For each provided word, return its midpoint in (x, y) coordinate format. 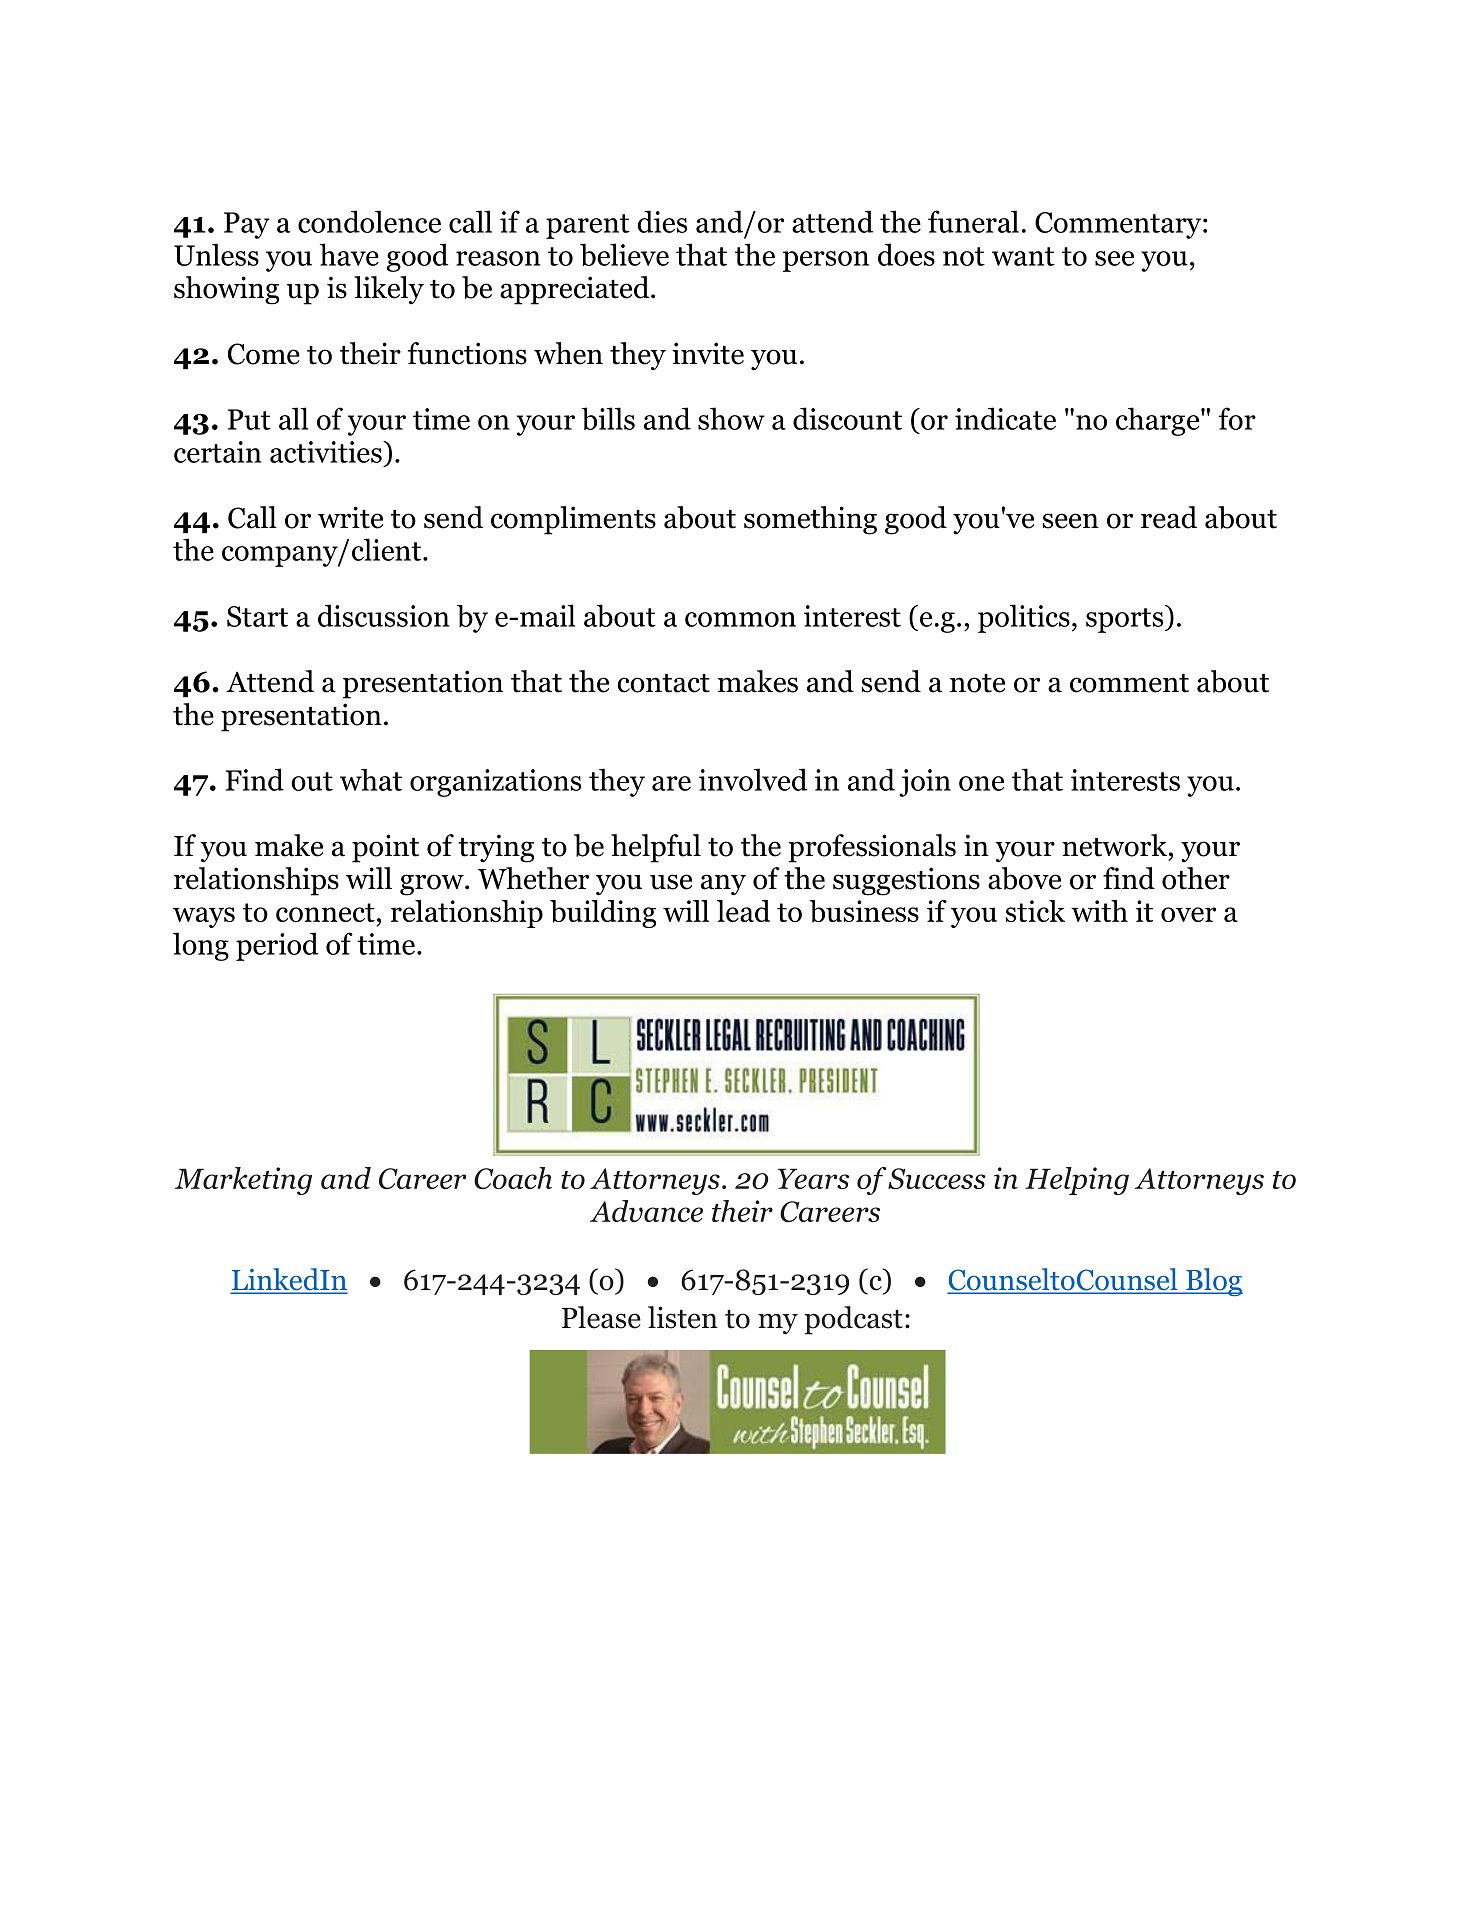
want (1023, 256)
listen (683, 1317)
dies (662, 221)
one (981, 783)
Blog (1213, 1282)
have (349, 254)
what (371, 780)
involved (753, 779)
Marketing (243, 1181)
